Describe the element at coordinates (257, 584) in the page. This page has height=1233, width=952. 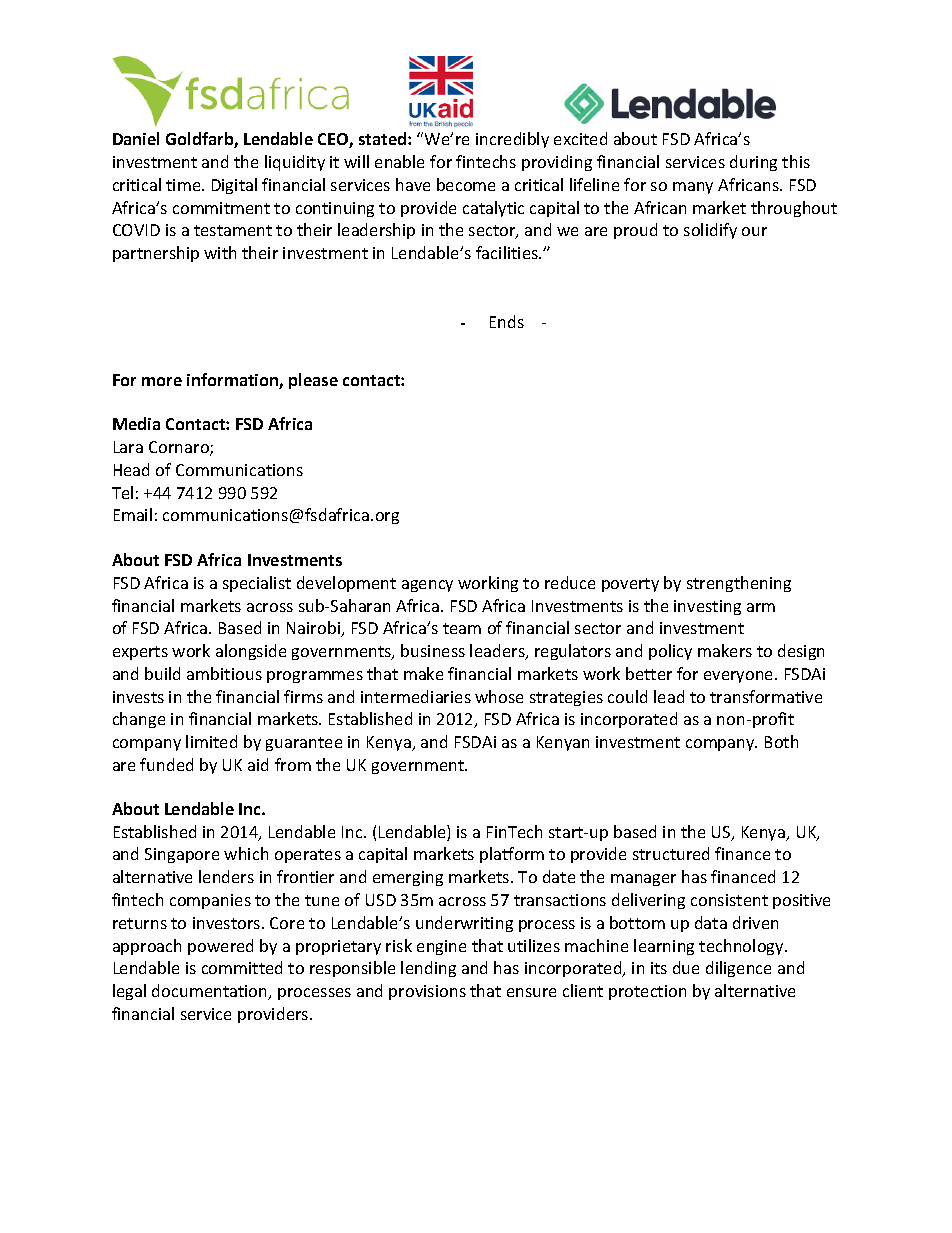
I see `specialist` at that location.
